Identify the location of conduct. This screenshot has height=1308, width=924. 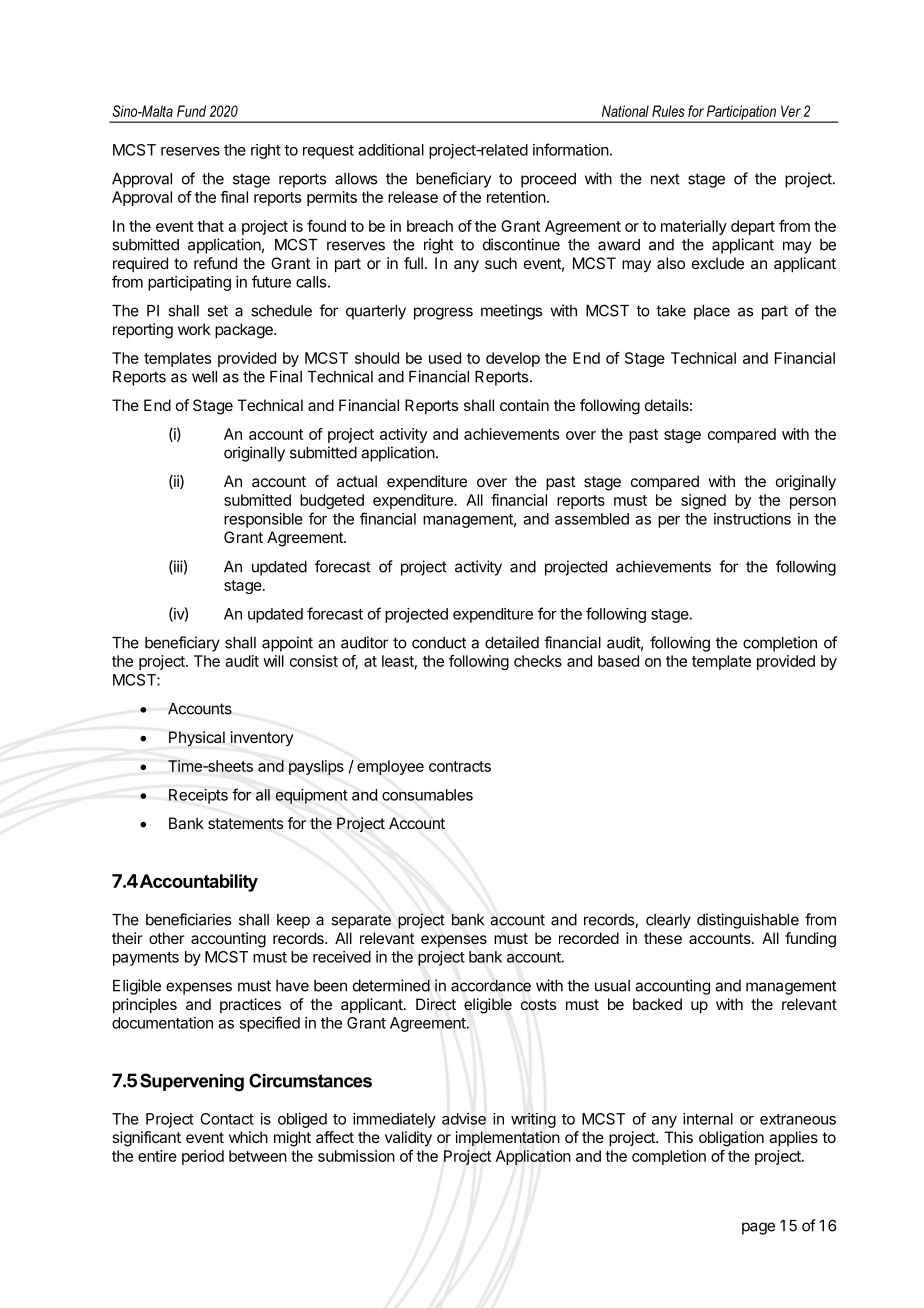
(439, 643).
